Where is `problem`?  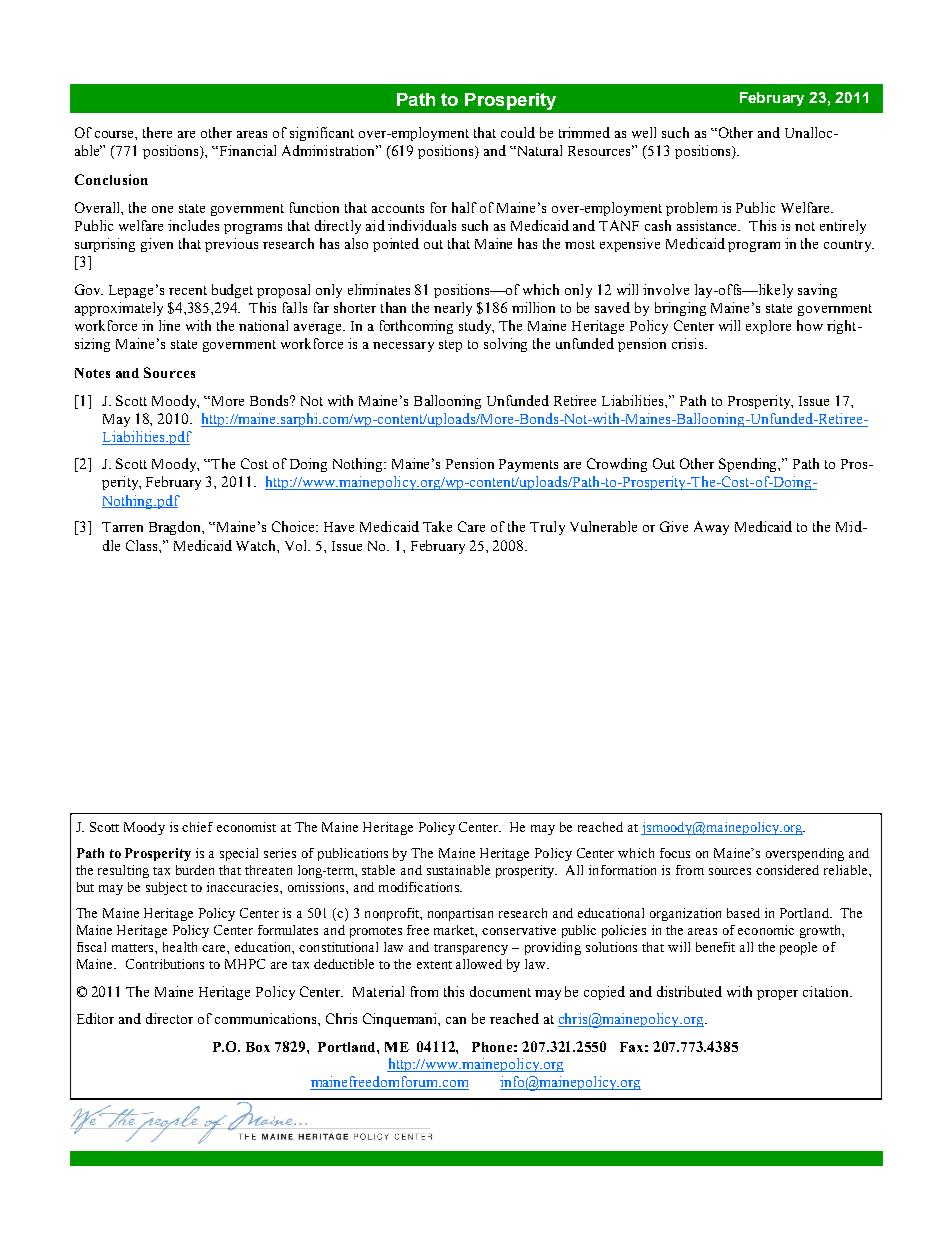
problem is located at coordinates (691, 209).
